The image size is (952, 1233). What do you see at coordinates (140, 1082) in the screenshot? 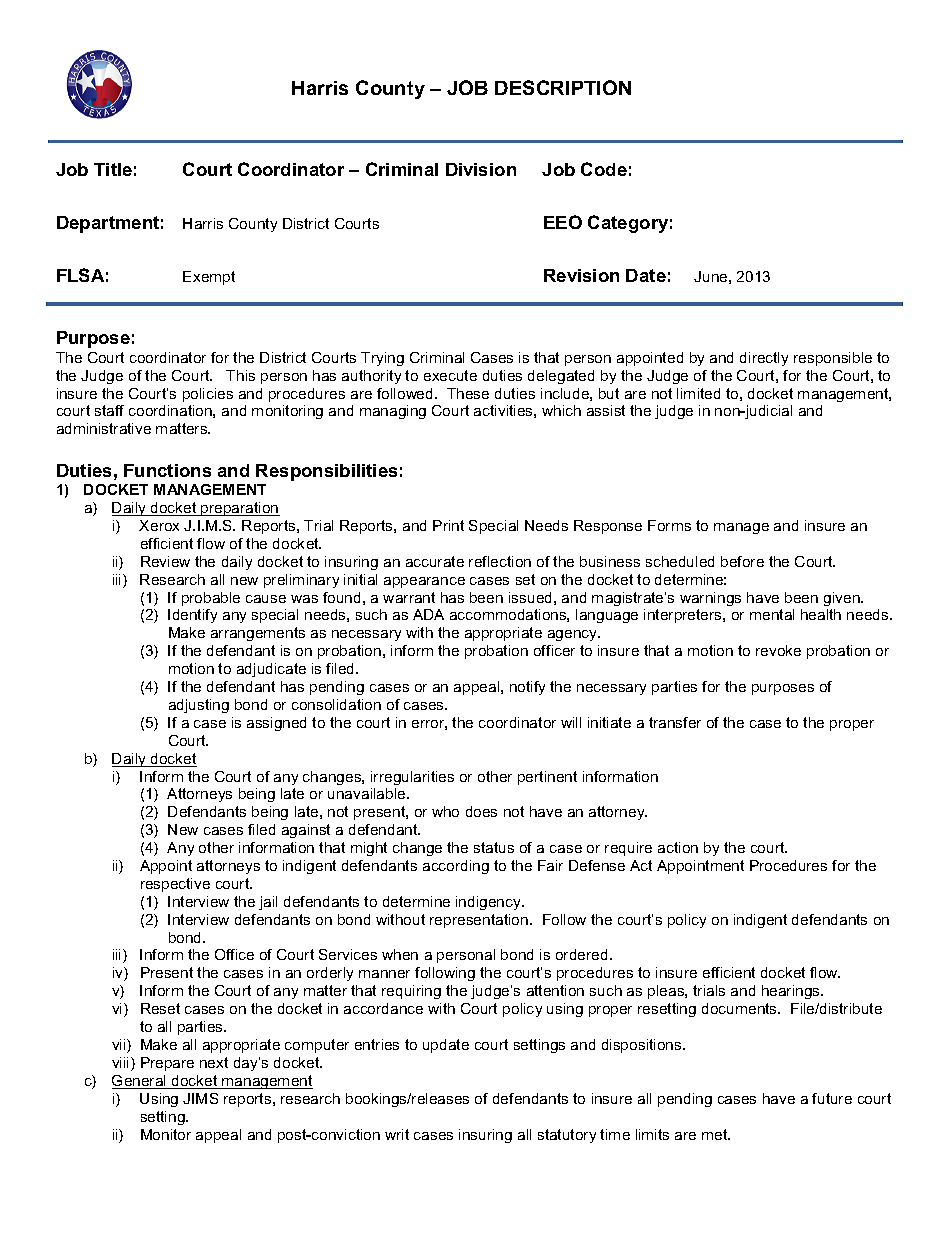
I see `General` at bounding box center [140, 1082].
